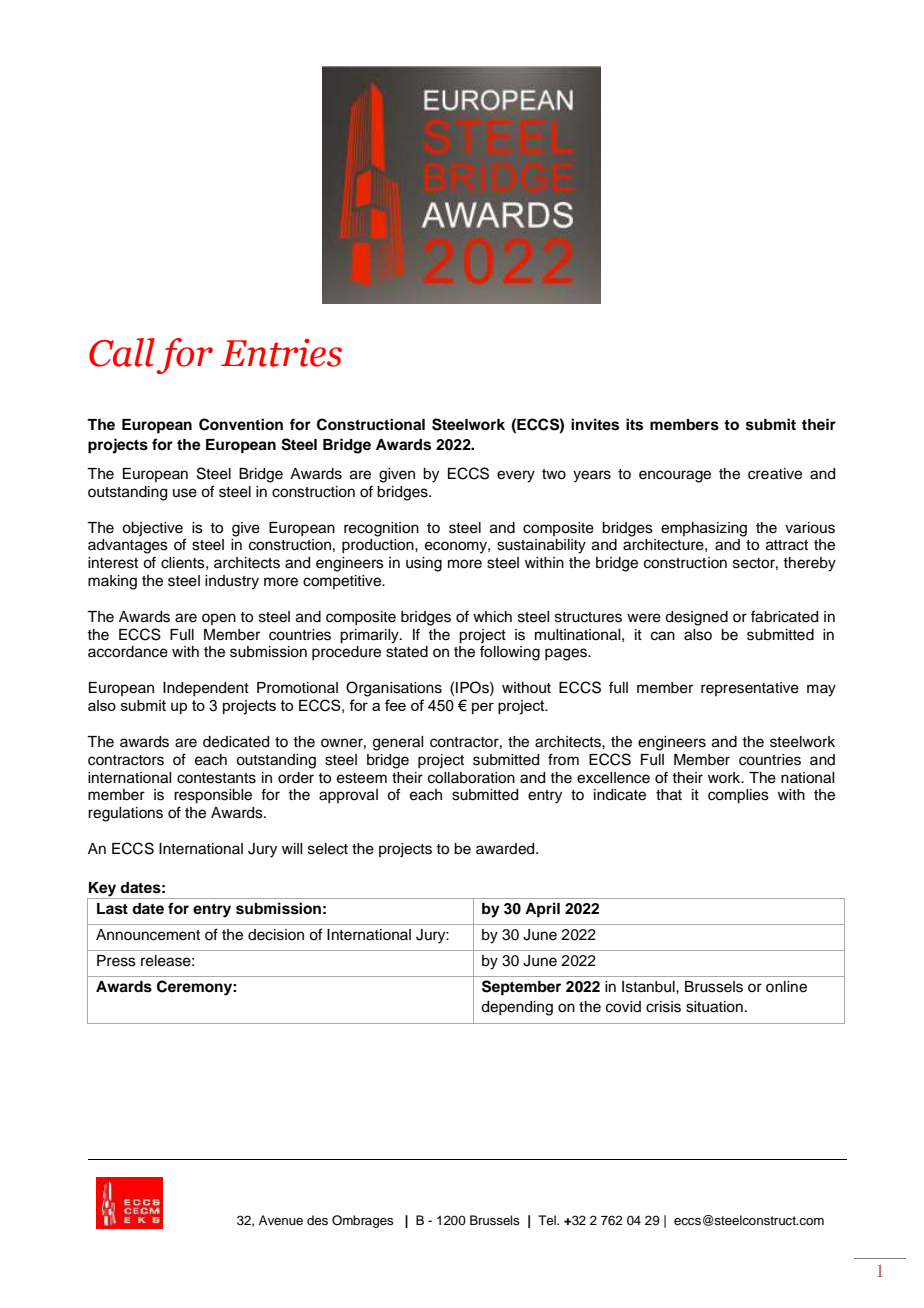 The width and height of the page is (924, 1308). What do you see at coordinates (281, 1220) in the page?
I see `Avenue` at bounding box center [281, 1220].
